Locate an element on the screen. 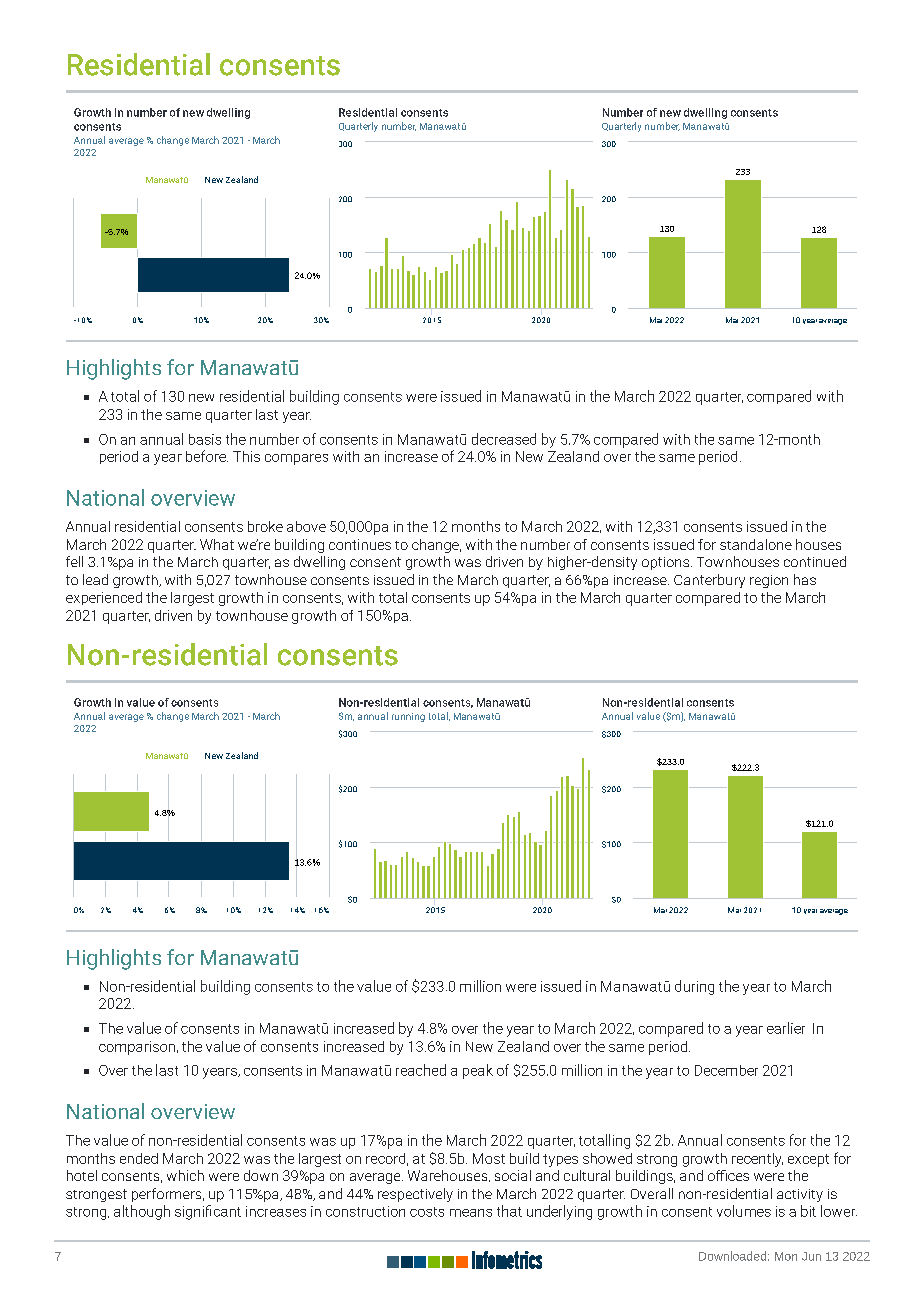 The height and width of the screenshot is (1308, 924). running is located at coordinates (408, 717).
